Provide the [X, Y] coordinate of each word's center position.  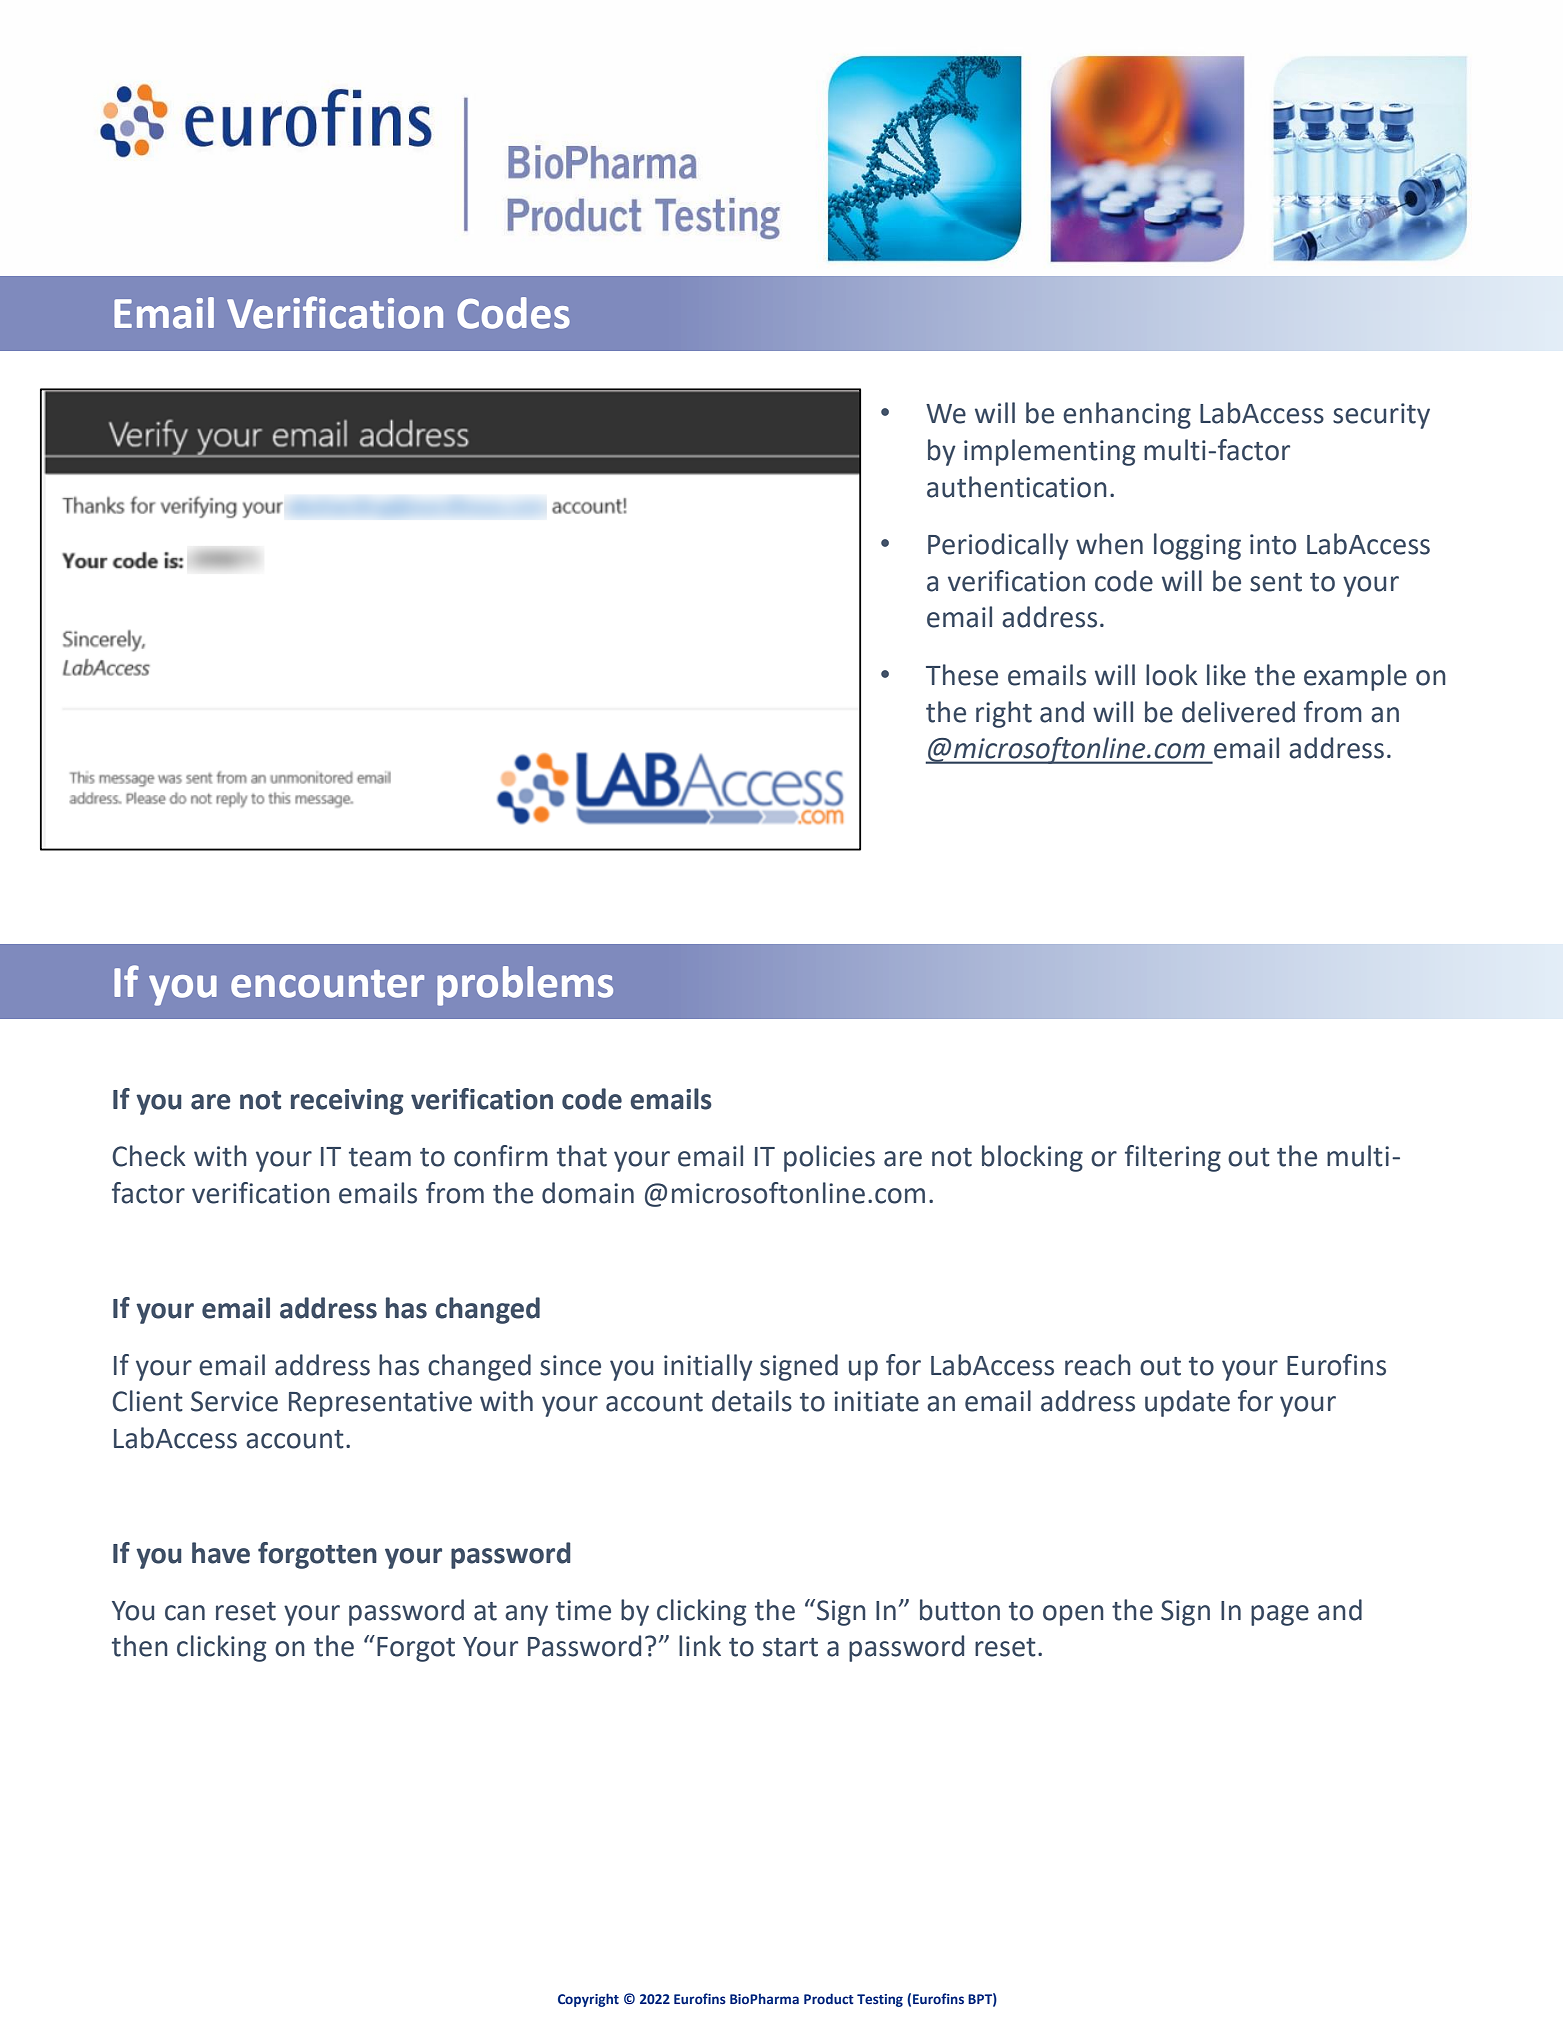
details [752, 1401]
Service [234, 1401]
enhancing [1127, 415]
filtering [1173, 1158]
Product [829, 1998]
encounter [327, 984]
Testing [880, 2000]
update [1187, 1403]
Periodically [998, 546]
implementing [1049, 452]
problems [525, 986]
